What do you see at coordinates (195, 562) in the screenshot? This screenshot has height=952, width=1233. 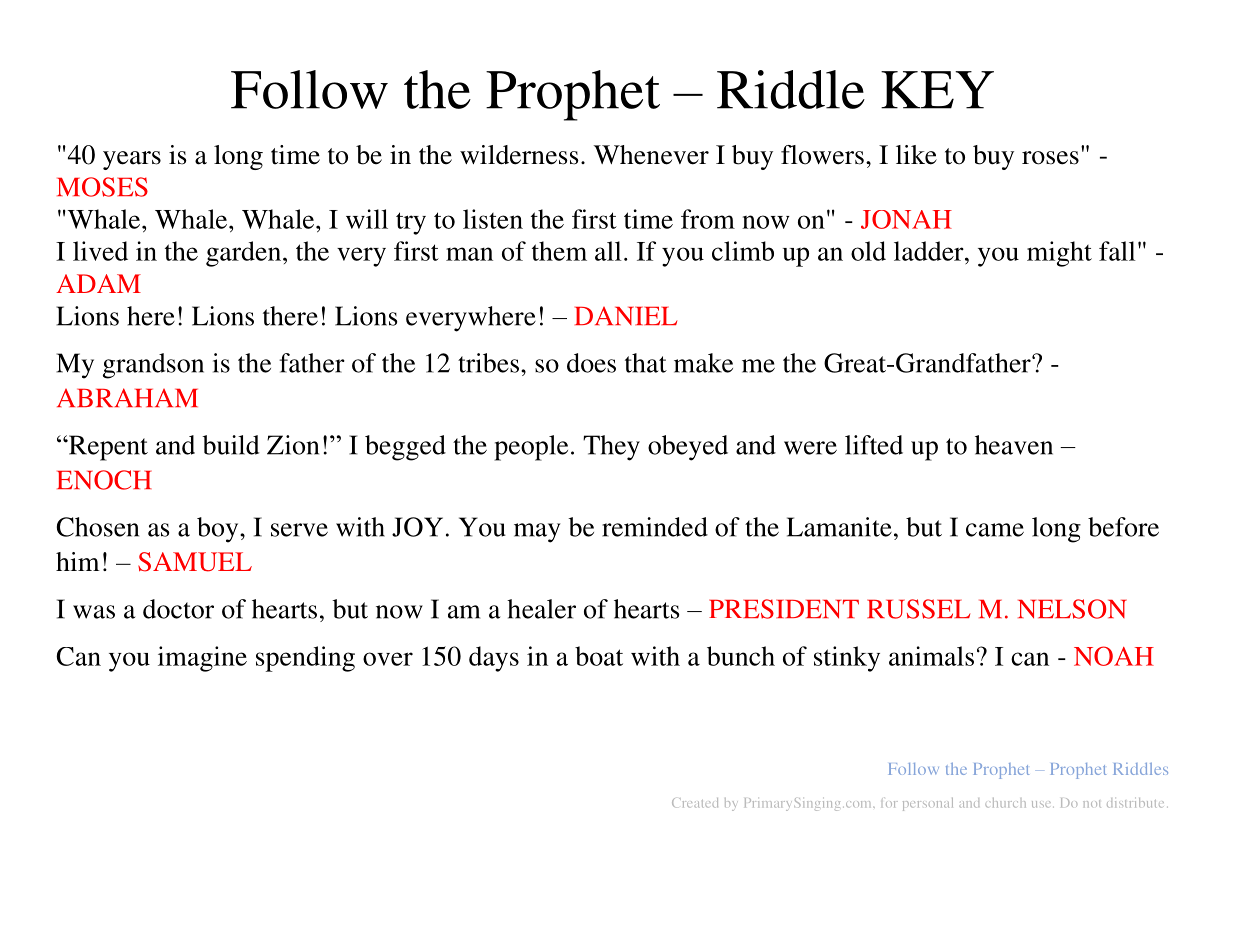 I see `SAMUEL` at bounding box center [195, 562].
